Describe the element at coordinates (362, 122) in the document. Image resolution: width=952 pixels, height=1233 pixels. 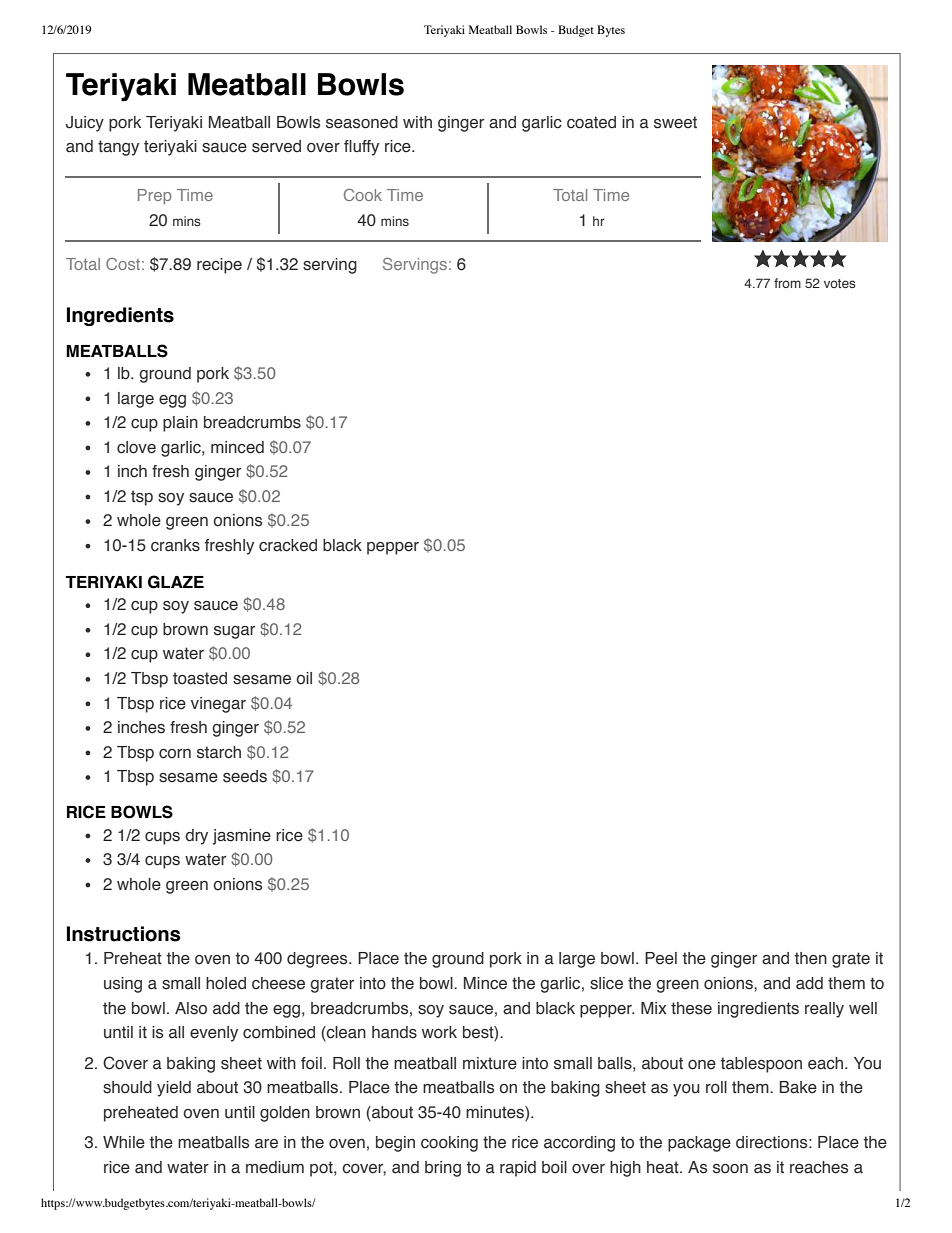
I see `seasoned` at that location.
